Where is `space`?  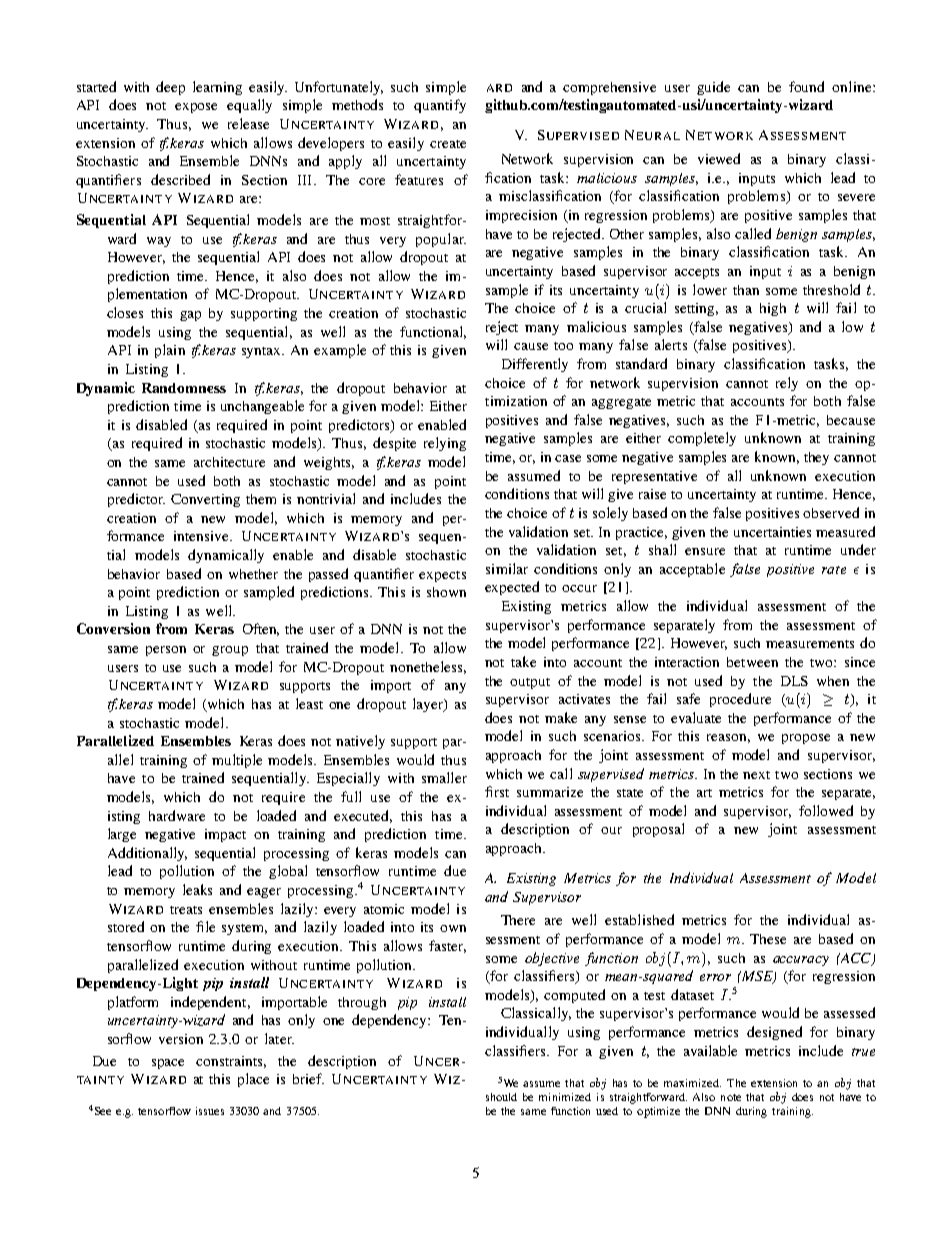 space is located at coordinates (168, 1064).
